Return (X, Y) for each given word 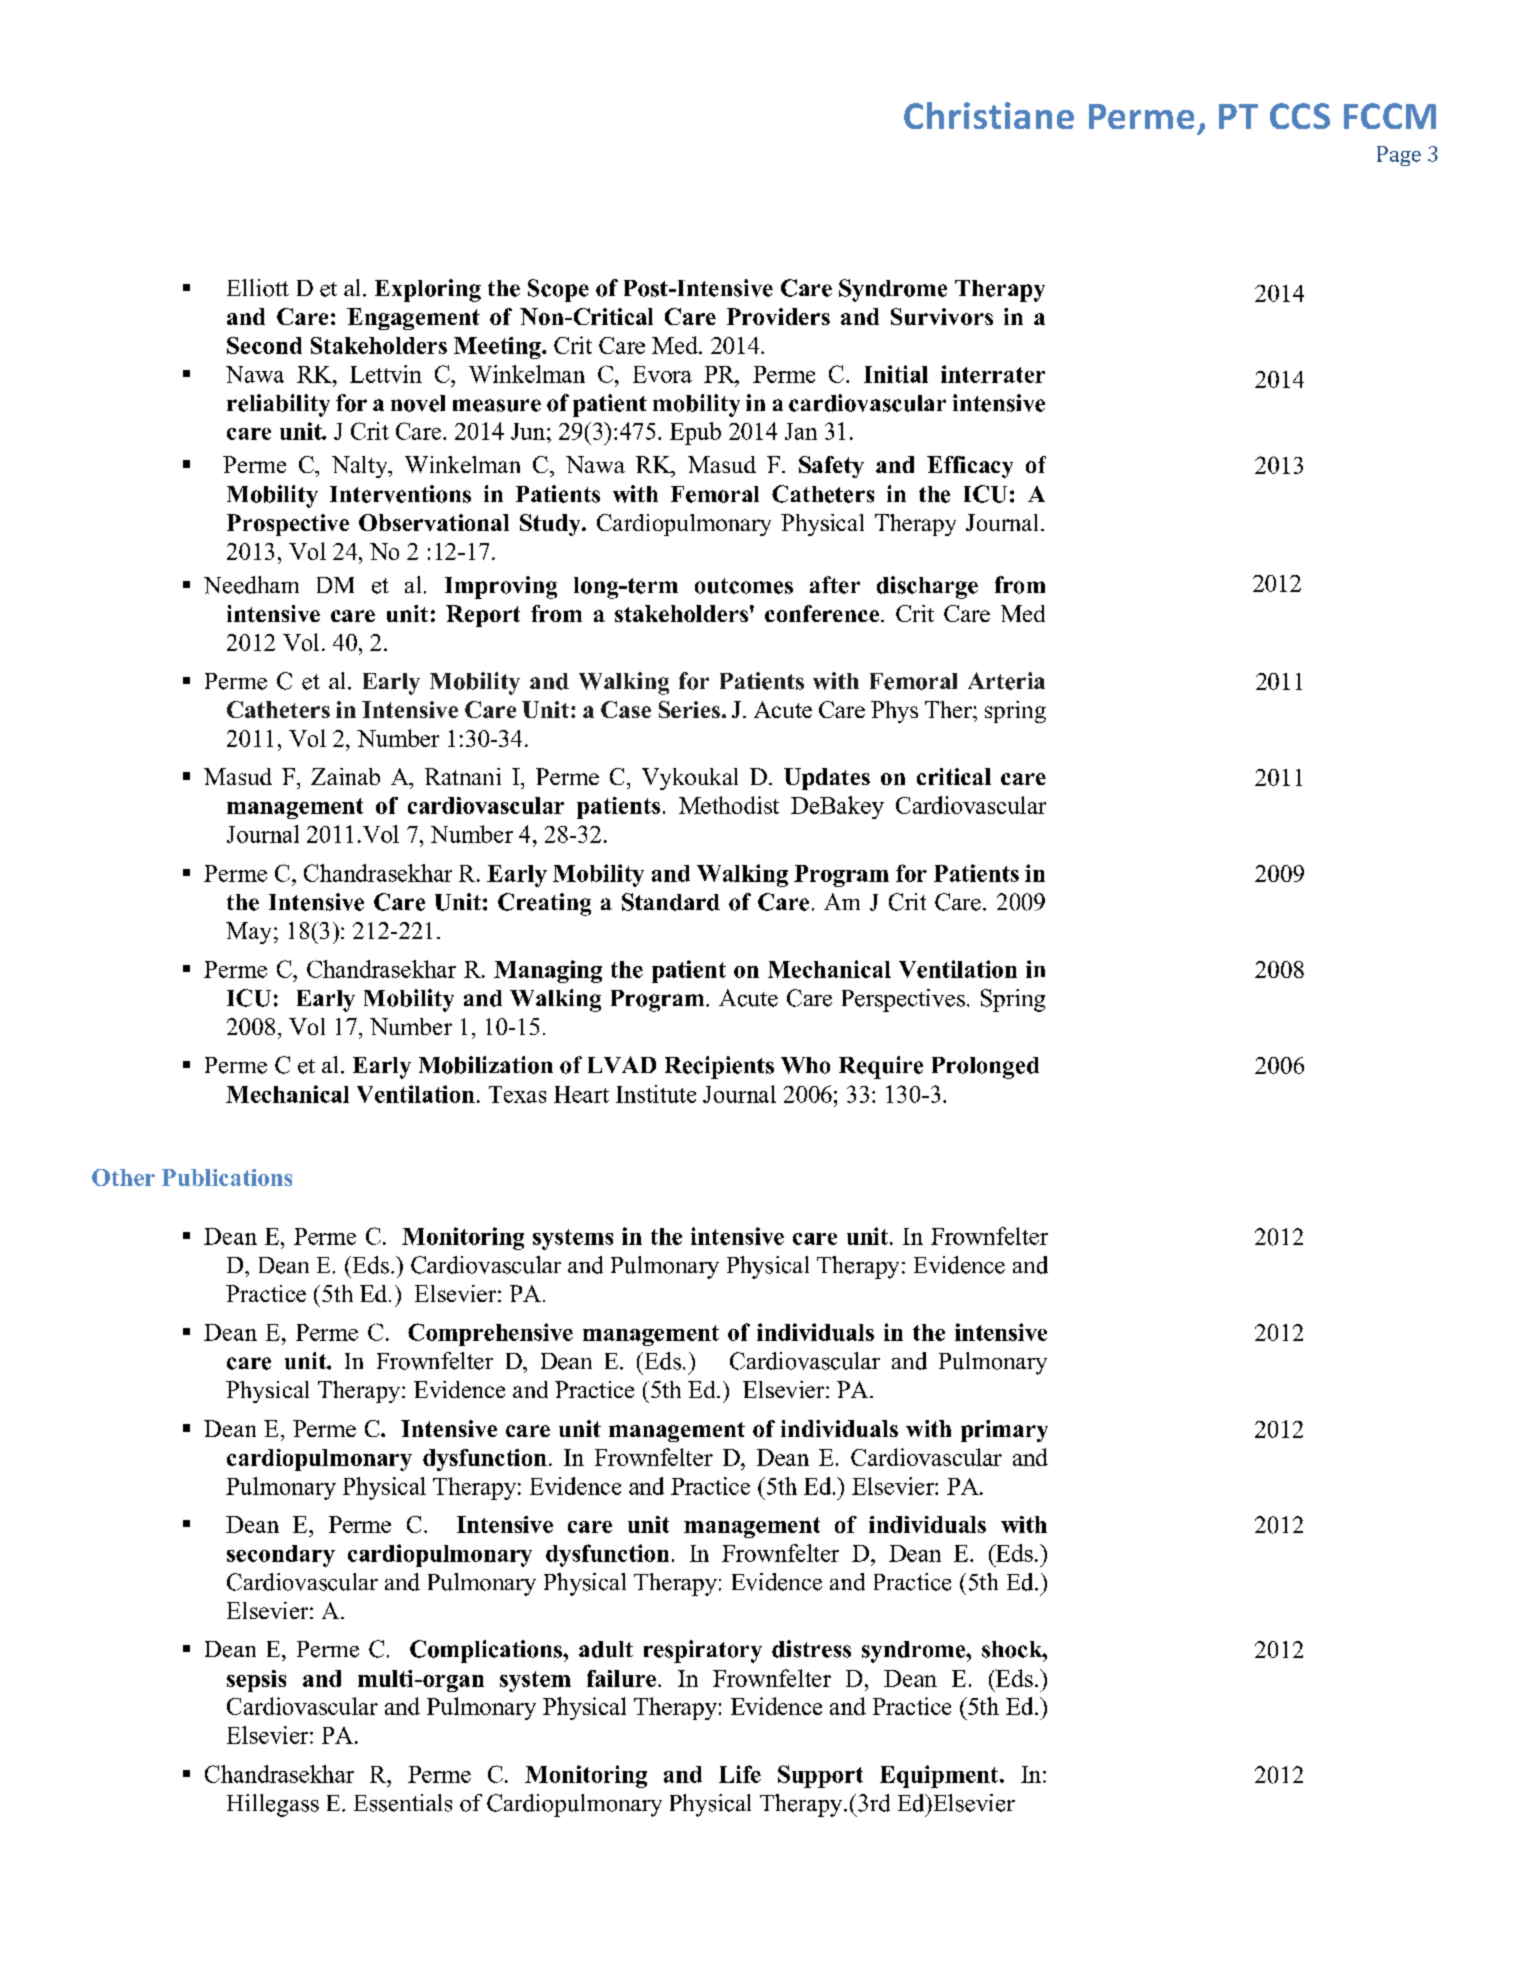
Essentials (403, 1803)
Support (820, 1776)
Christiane (989, 115)
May (248, 933)
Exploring (428, 290)
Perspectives (903, 1000)
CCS (1300, 116)
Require (881, 1067)
